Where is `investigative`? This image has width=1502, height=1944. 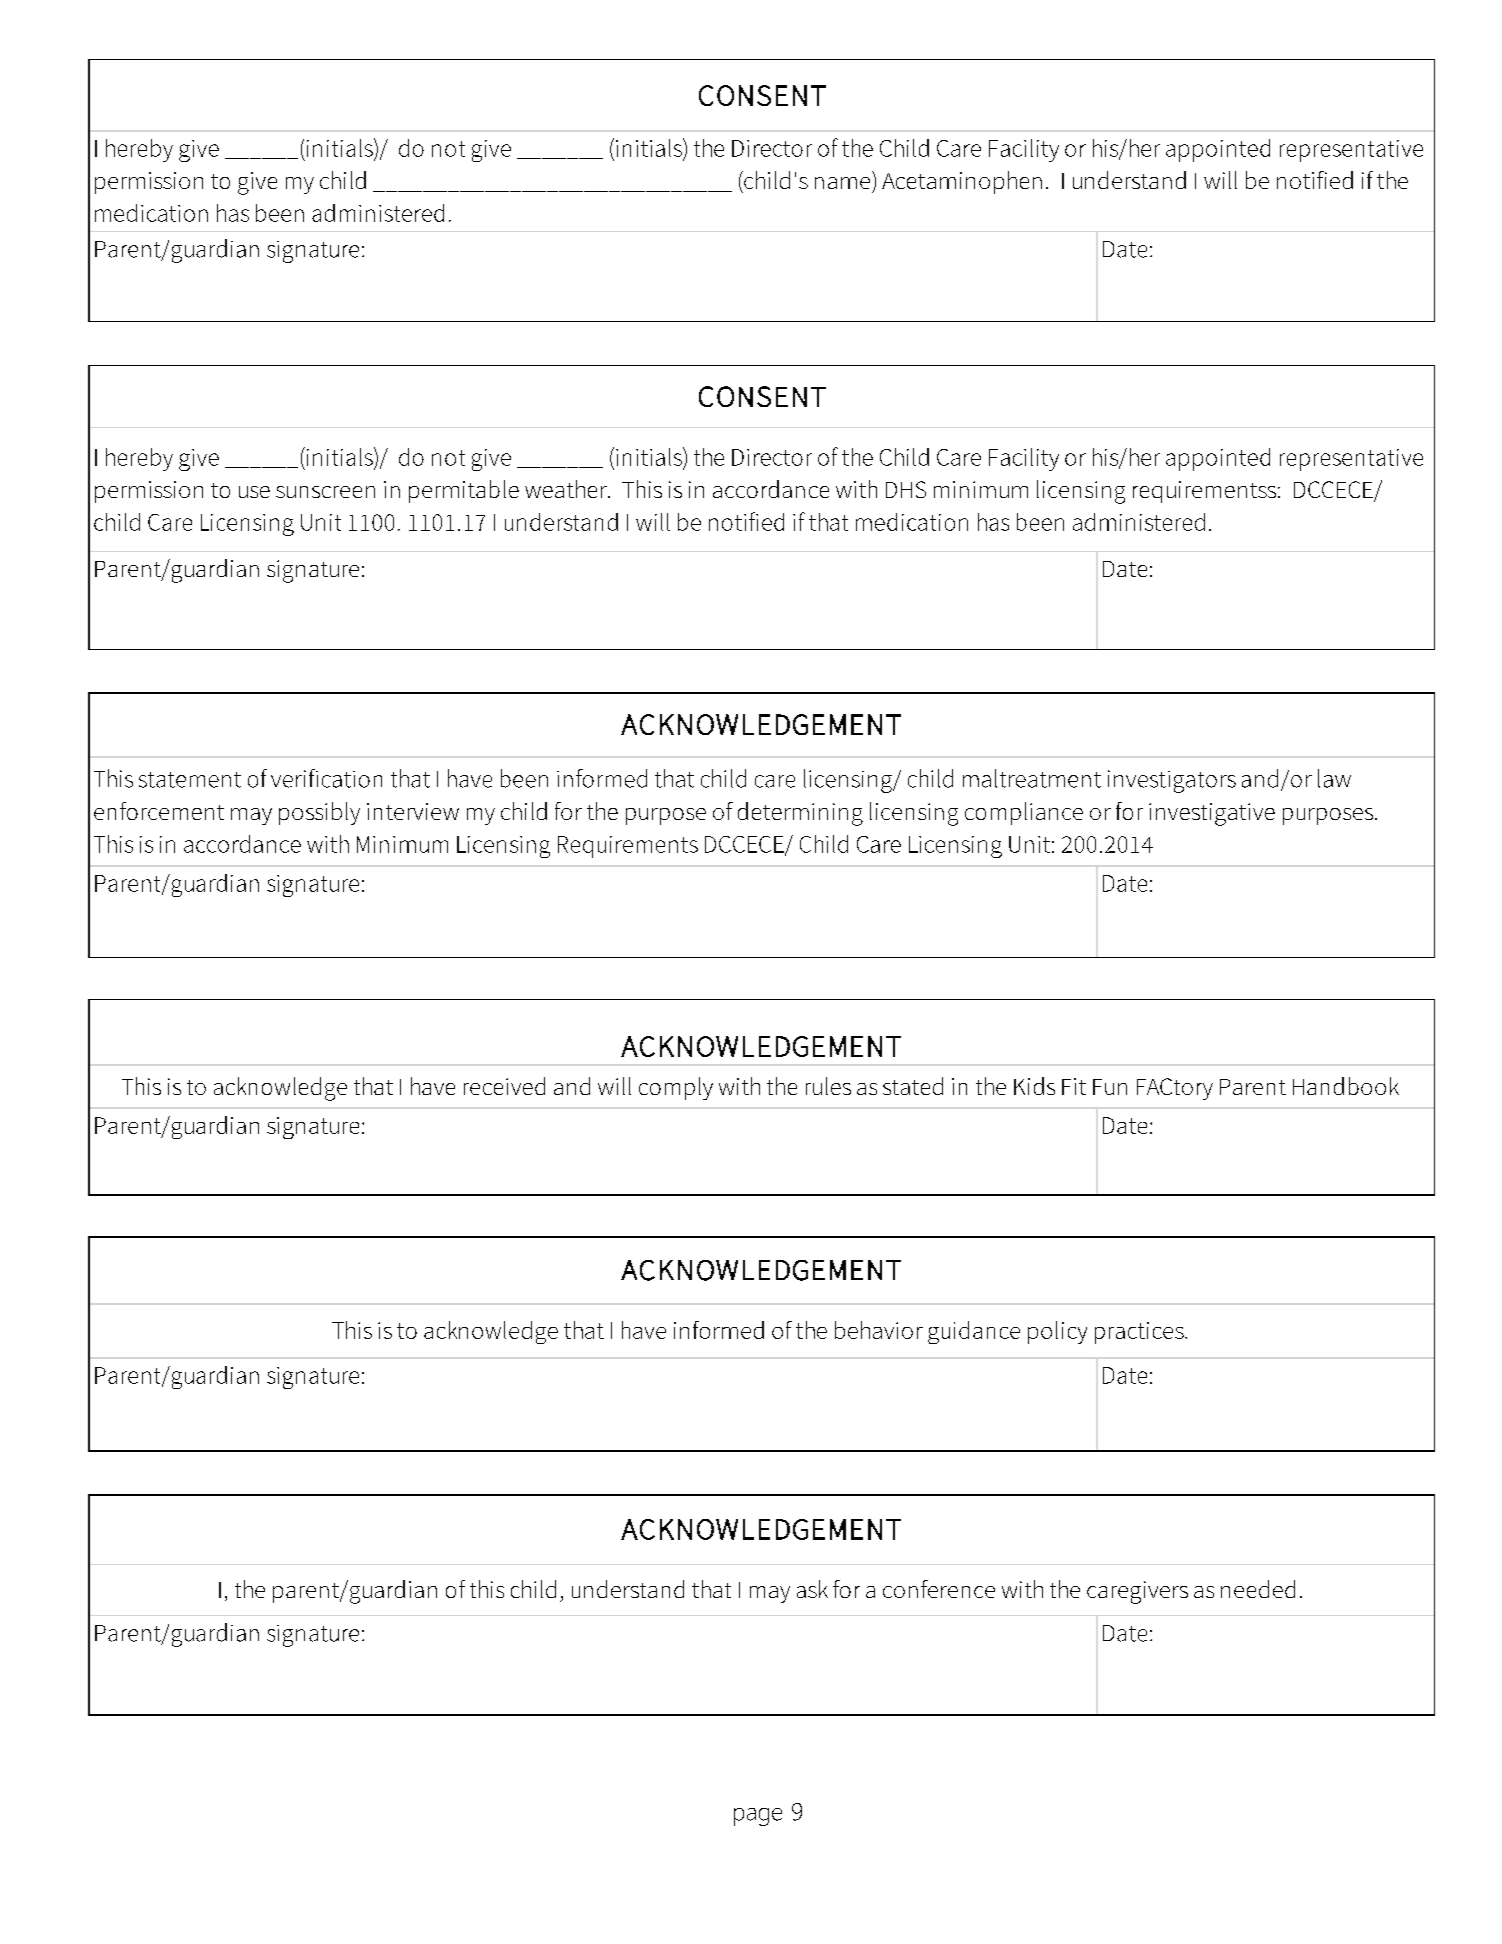 investigative is located at coordinates (1212, 814).
